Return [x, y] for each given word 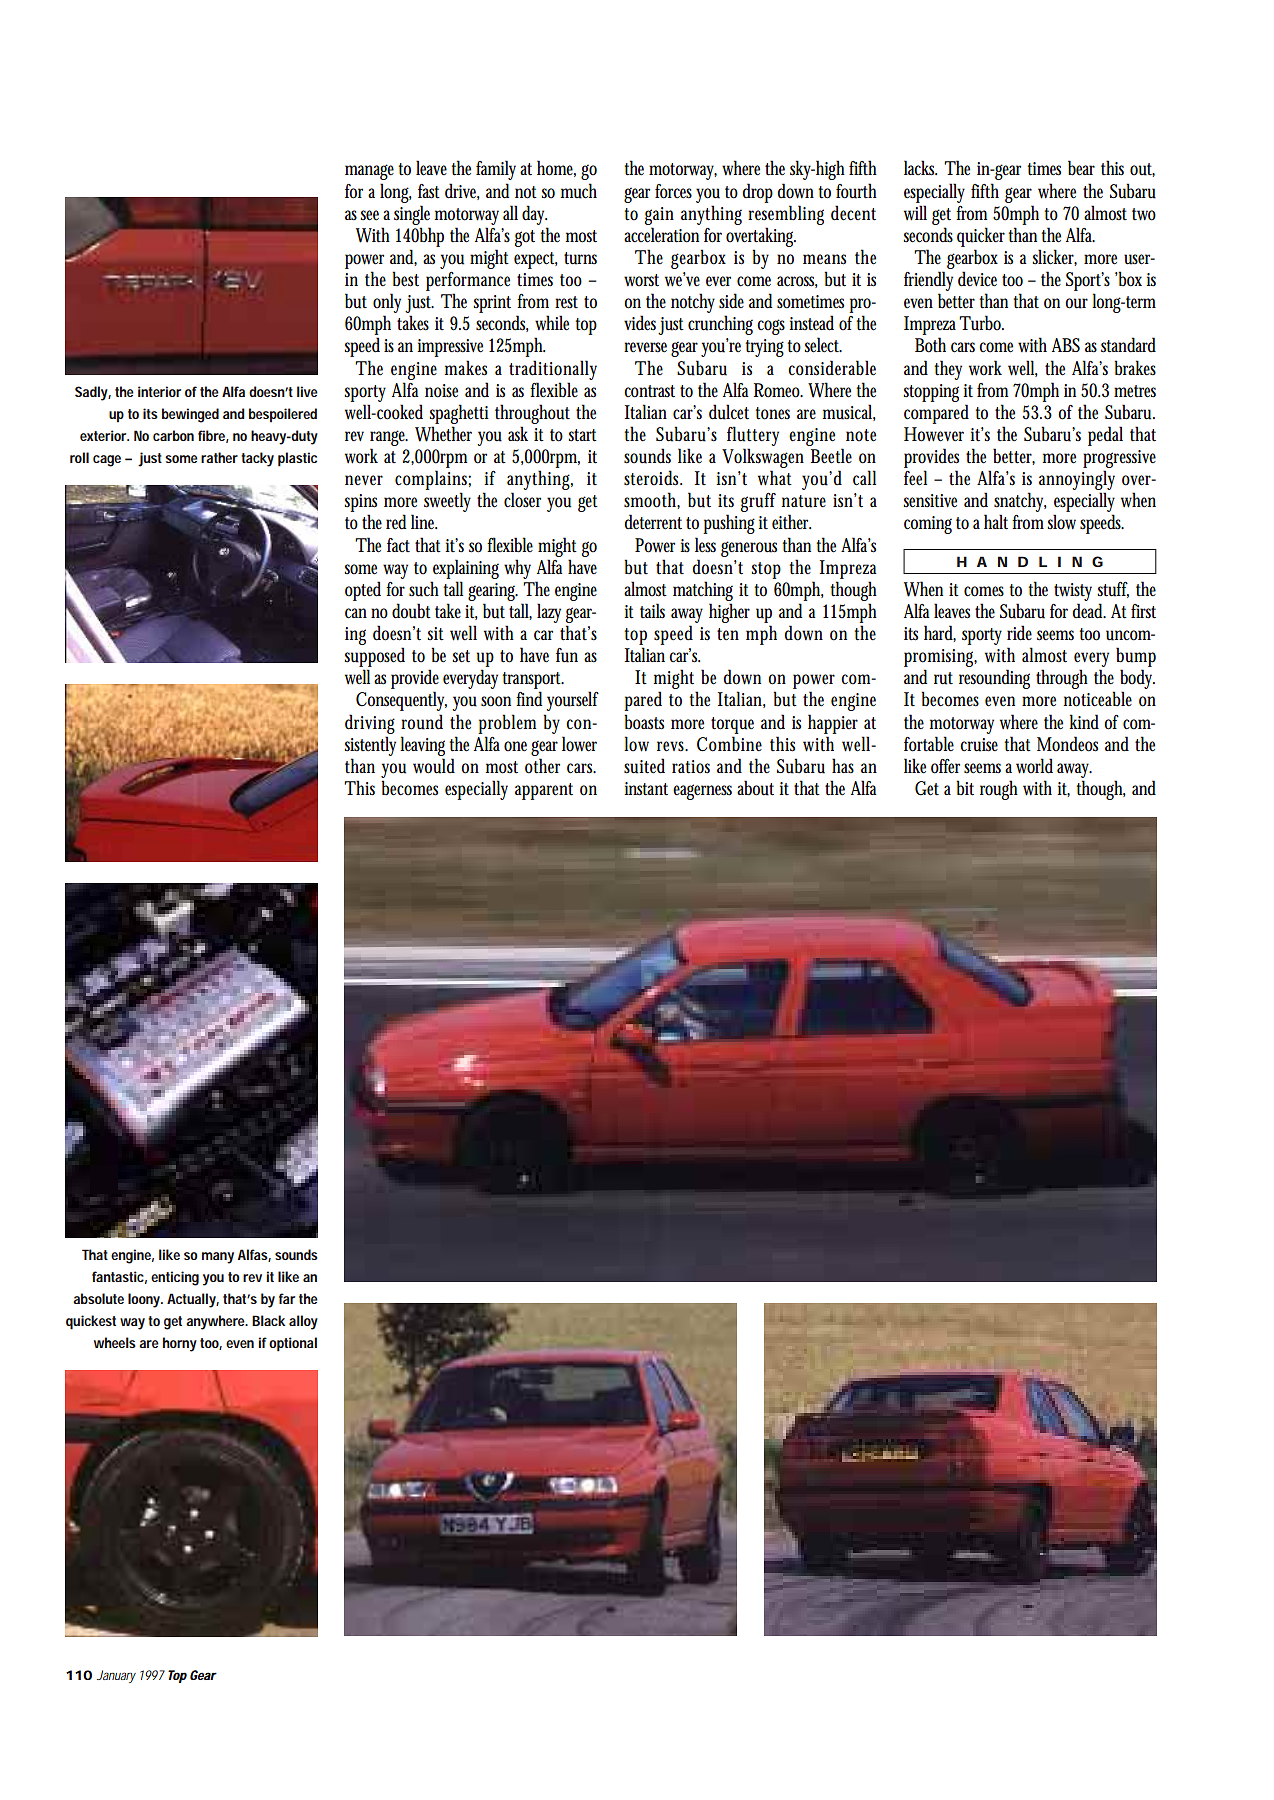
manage [369, 172]
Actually [193, 1300]
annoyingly [1077, 481]
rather [219, 457]
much [579, 191]
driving [370, 724]
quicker [981, 237]
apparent [544, 791]
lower [579, 744]
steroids [653, 478]
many [218, 1258]
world [1034, 766]
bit [965, 787]
